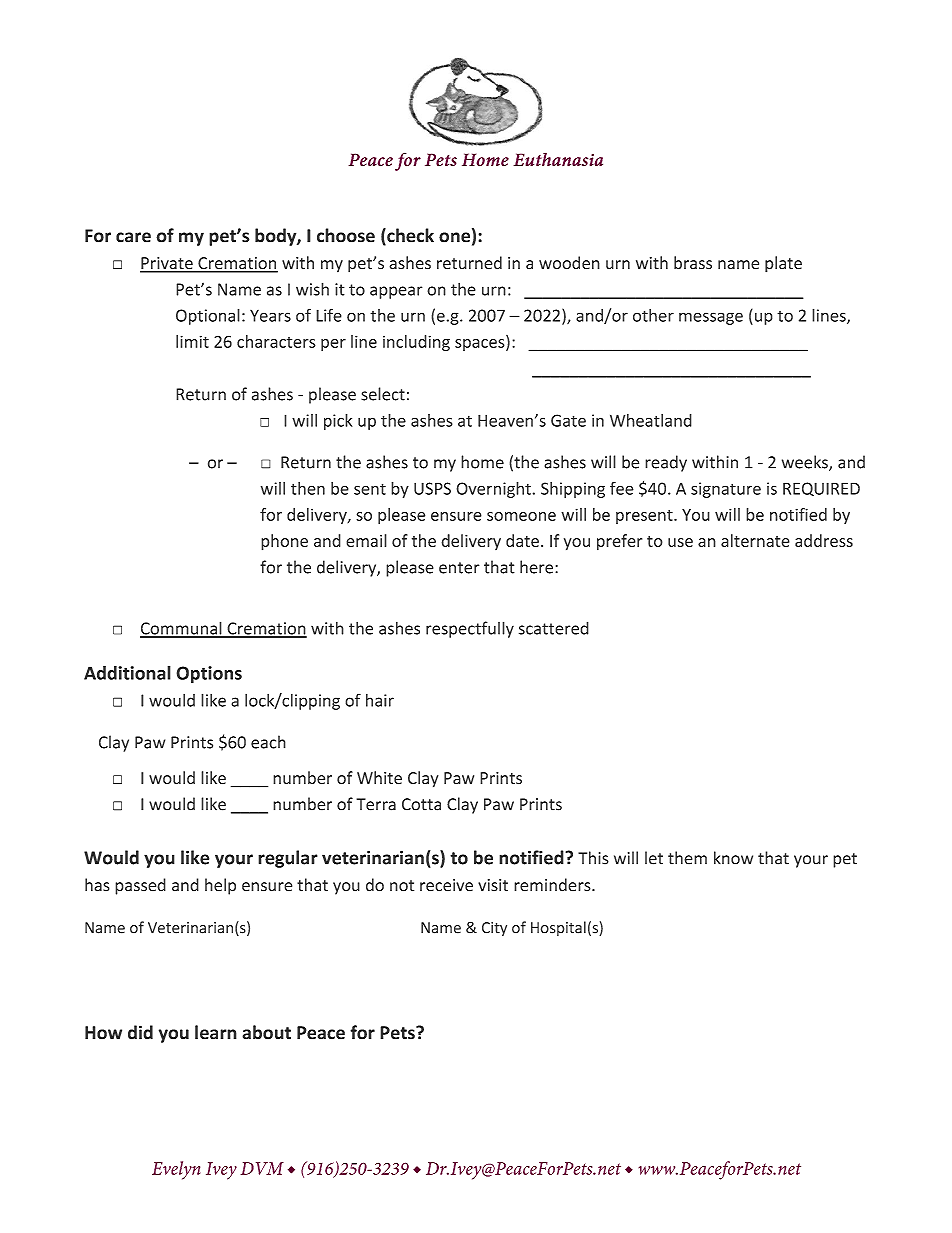  I want to click on Communal, so click(182, 629).
